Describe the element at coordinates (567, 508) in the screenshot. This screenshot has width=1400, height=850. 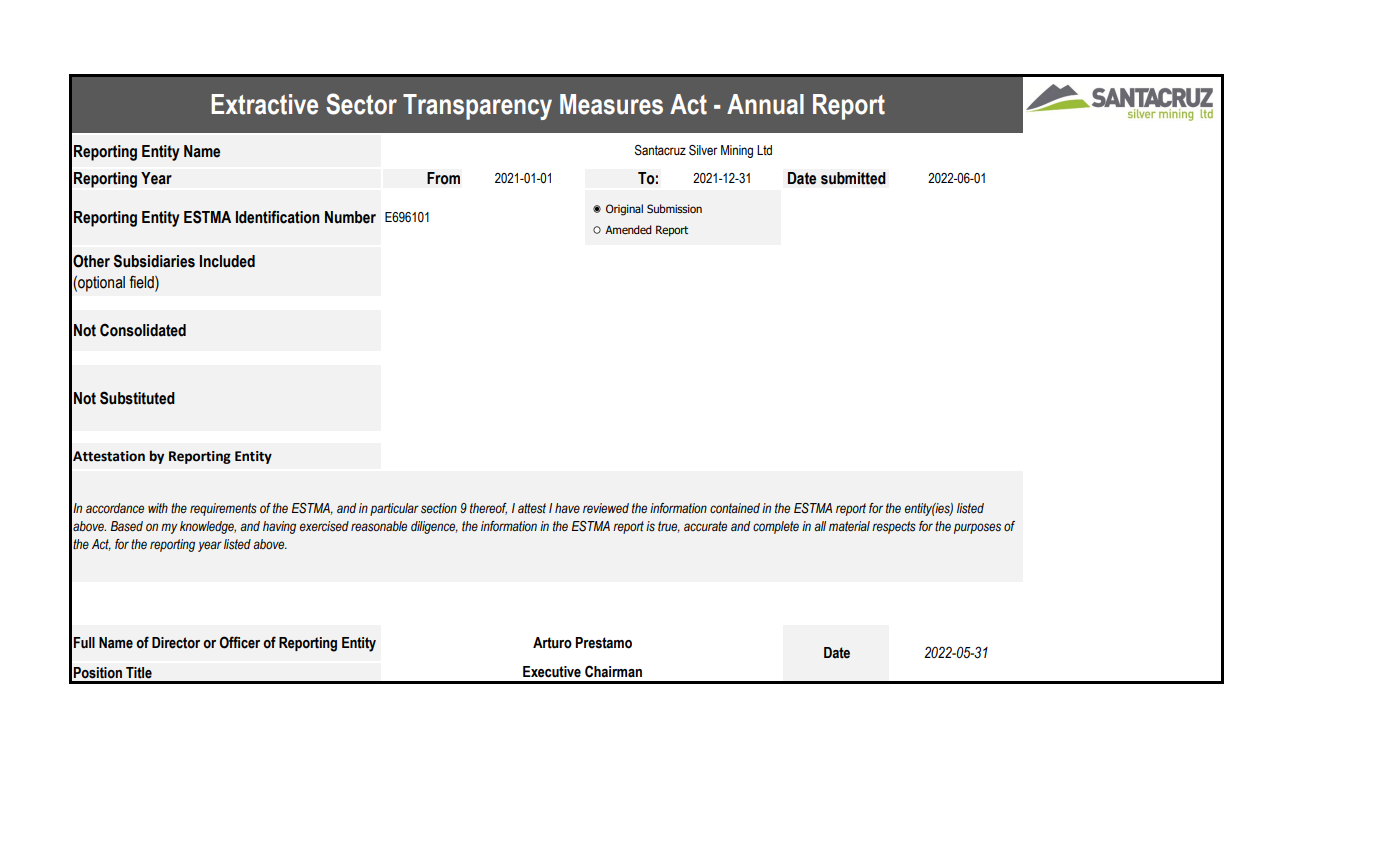
I see `have` at that location.
